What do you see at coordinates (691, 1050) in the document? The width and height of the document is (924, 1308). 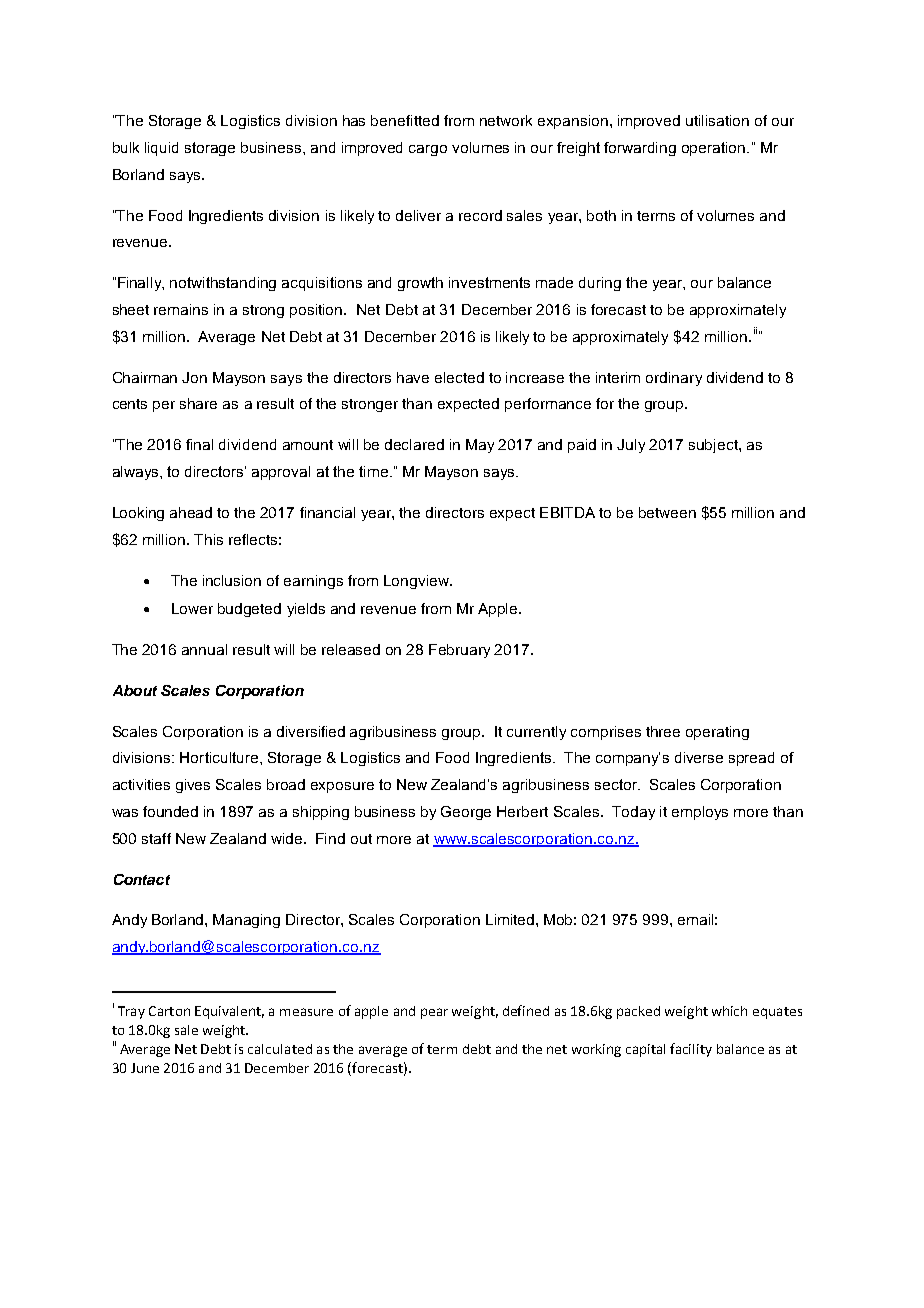 I see `facility` at bounding box center [691, 1050].
